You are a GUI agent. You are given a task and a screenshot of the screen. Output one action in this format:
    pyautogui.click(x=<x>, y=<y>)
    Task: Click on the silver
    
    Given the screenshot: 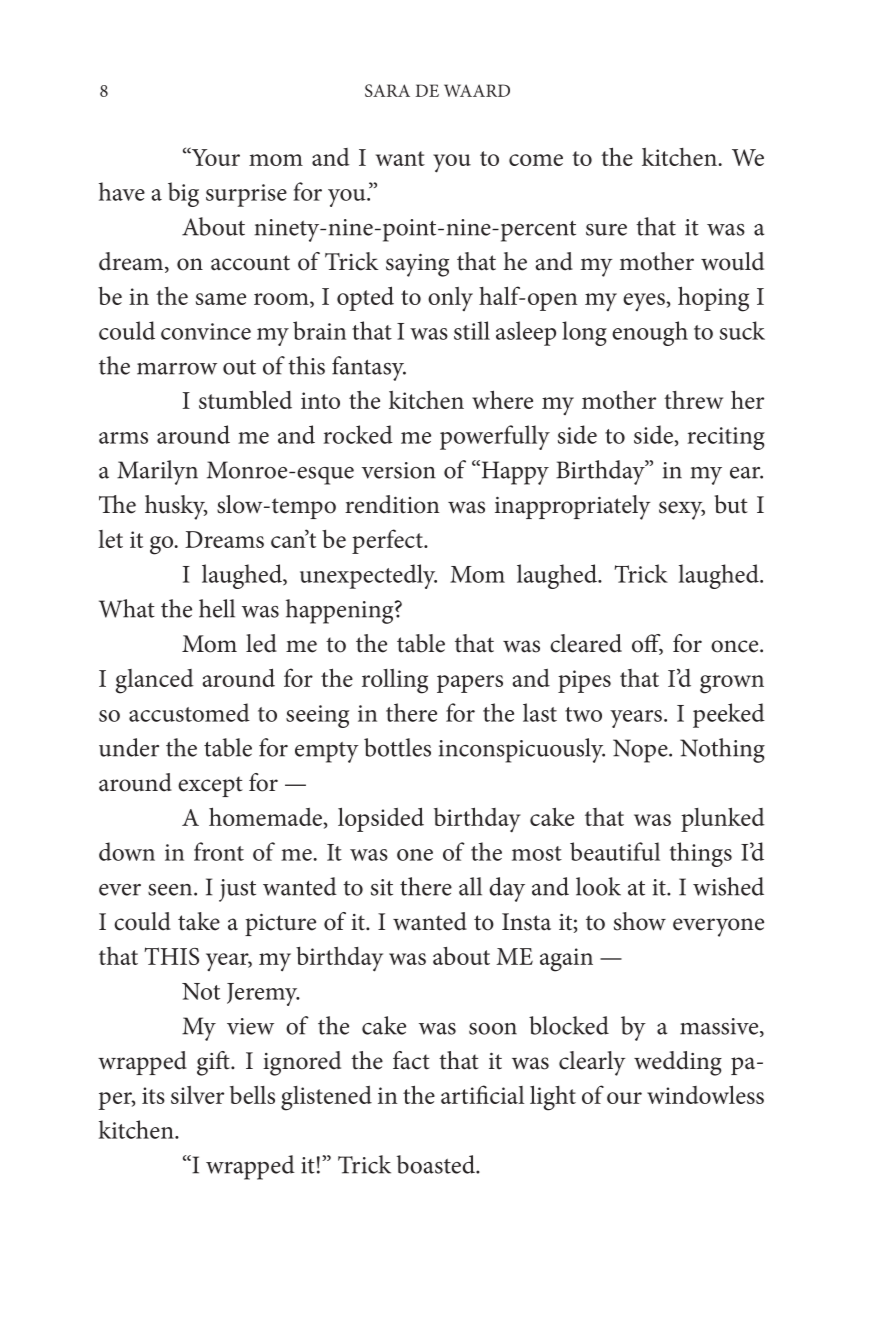 What is the action you would take?
    pyautogui.click(x=197, y=1095)
